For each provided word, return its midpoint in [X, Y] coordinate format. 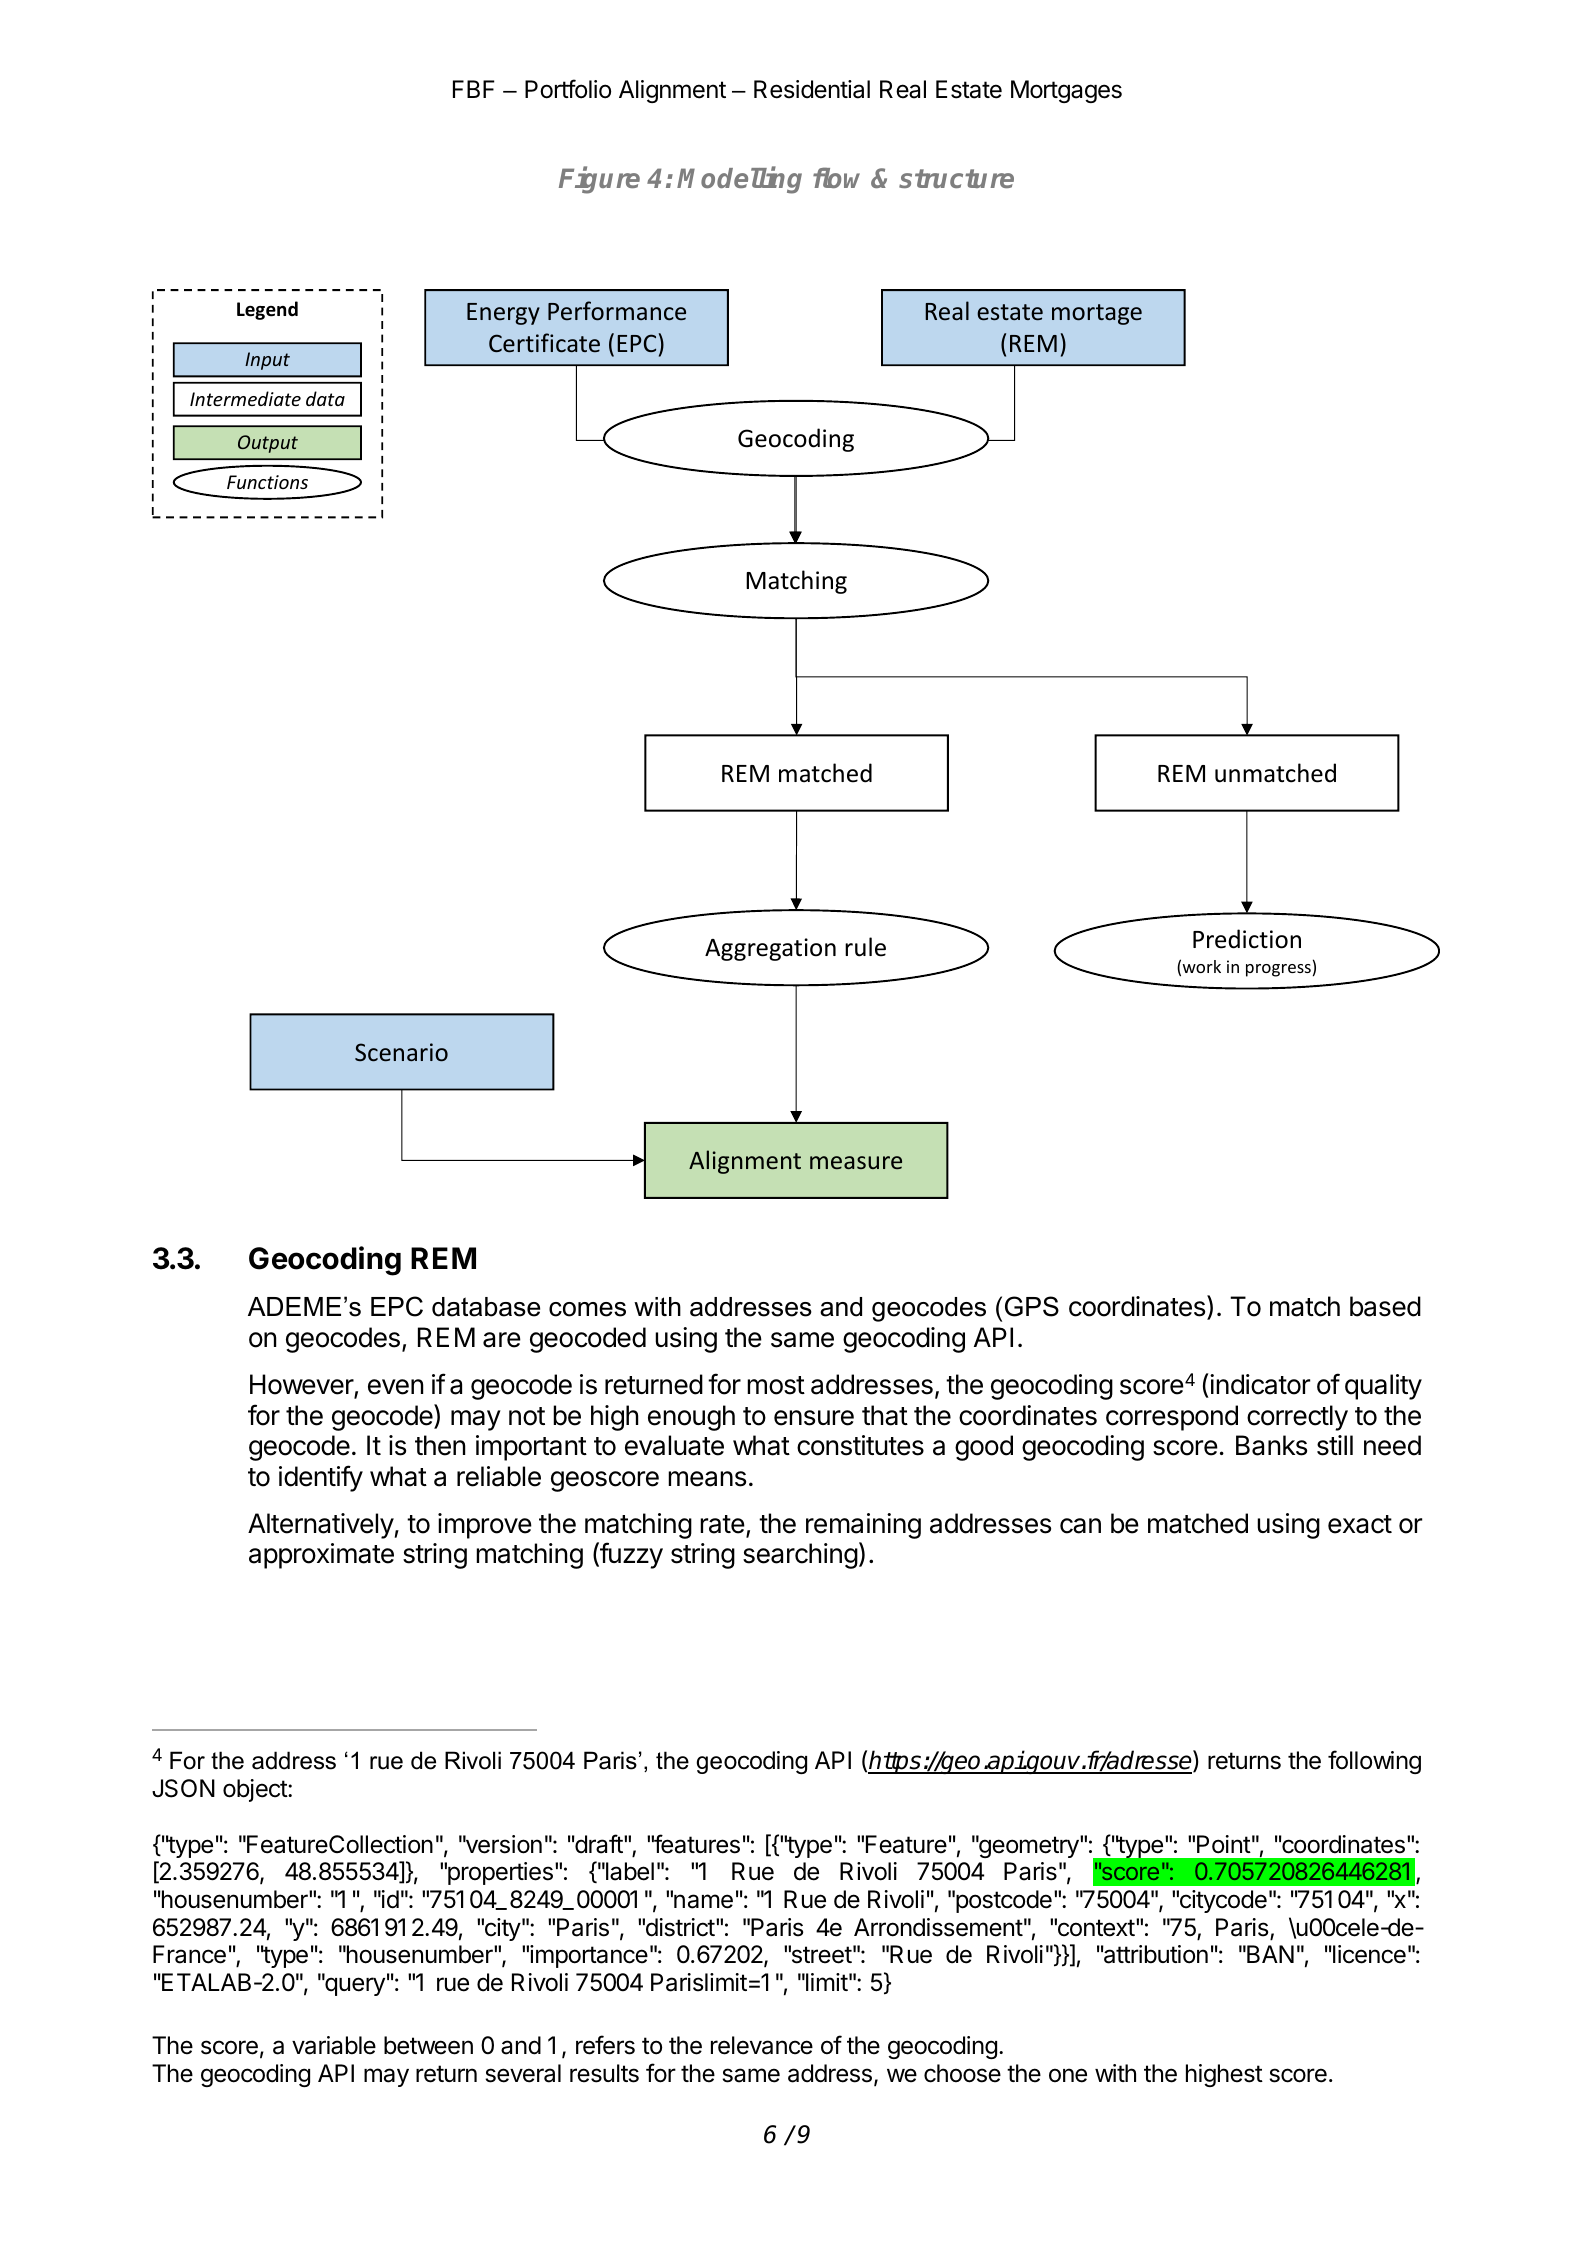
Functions [267, 482]
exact [1360, 1524]
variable [334, 2045]
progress [1278, 970]
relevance [762, 2045]
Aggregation [770, 949]
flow [836, 177]
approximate [321, 1556]
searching [800, 1556]
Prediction [1247, 939]
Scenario [401, 1052]
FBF [474, 89]
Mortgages [1066, 91]
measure [856, 1162]
